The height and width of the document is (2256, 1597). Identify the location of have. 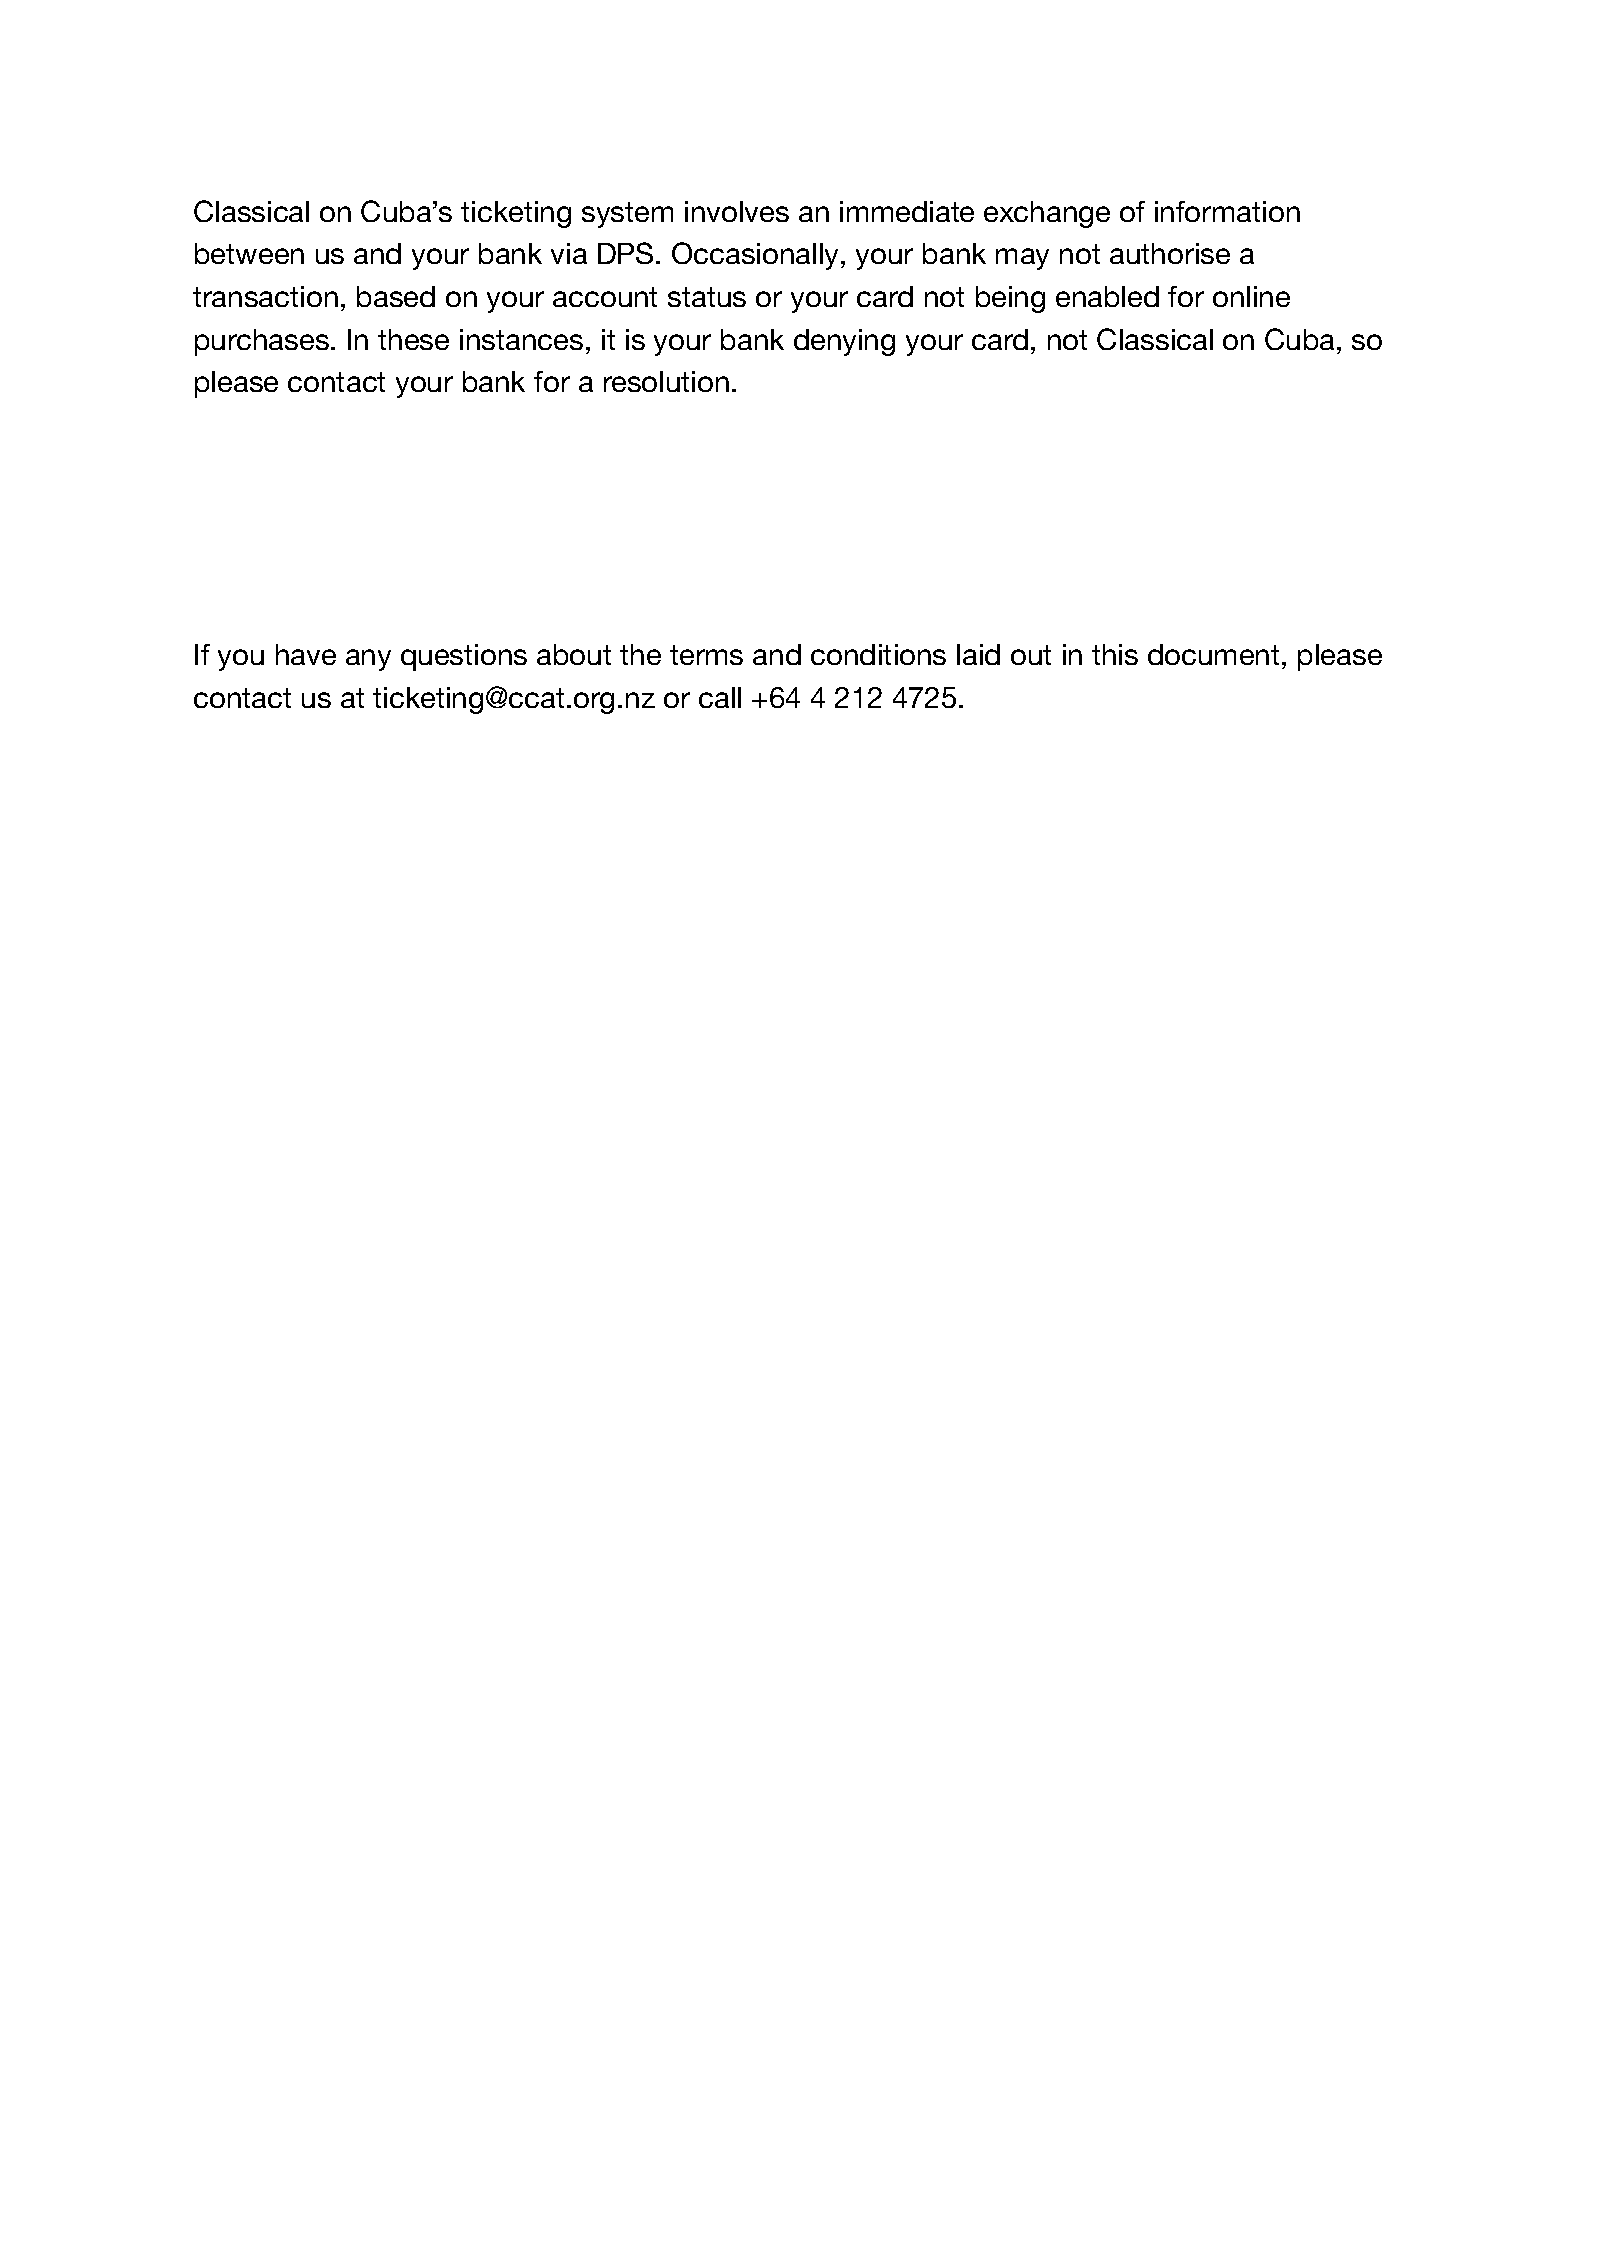
(306, 654).
